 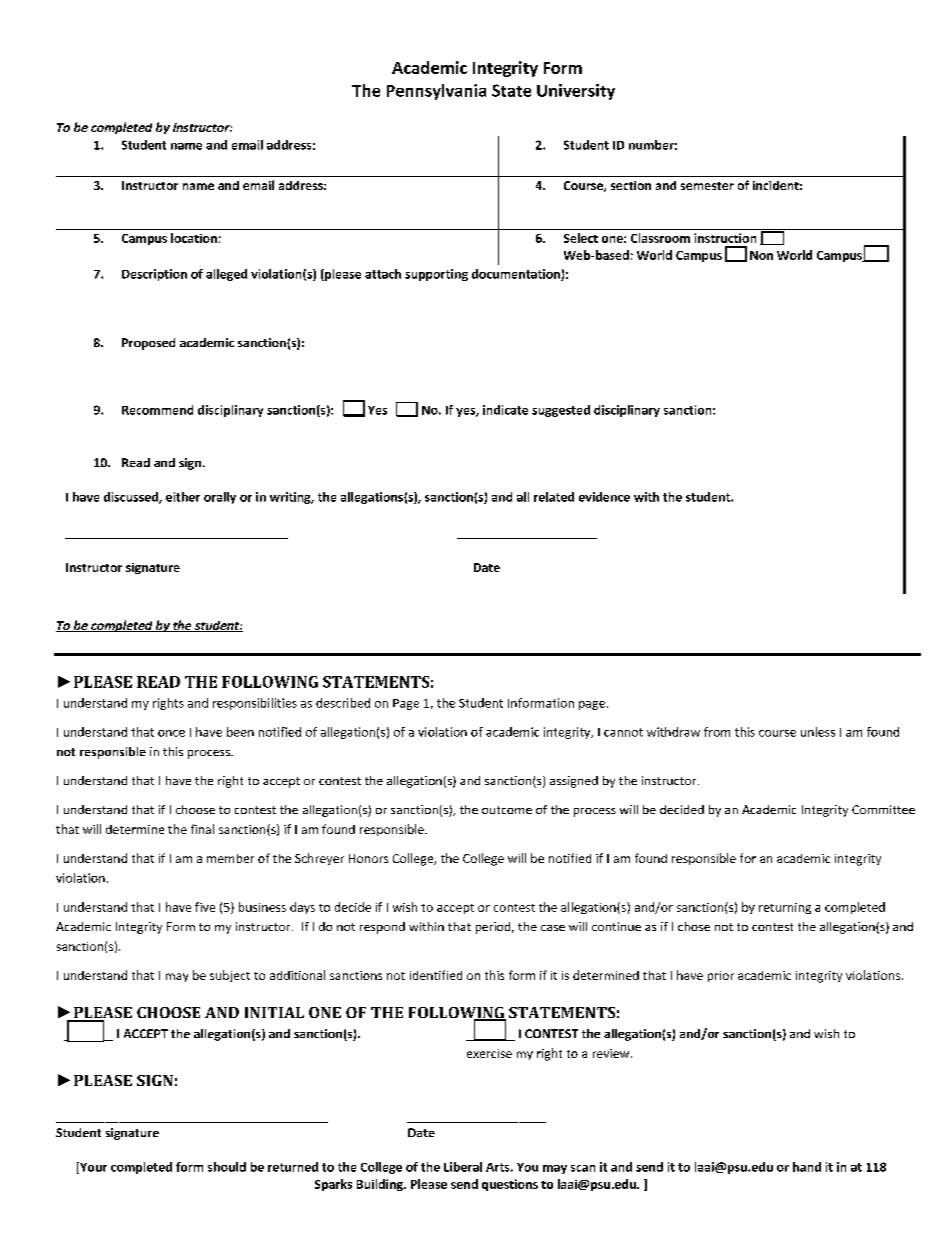 I want to click on Liberal, so click(x=463, y=1167).
